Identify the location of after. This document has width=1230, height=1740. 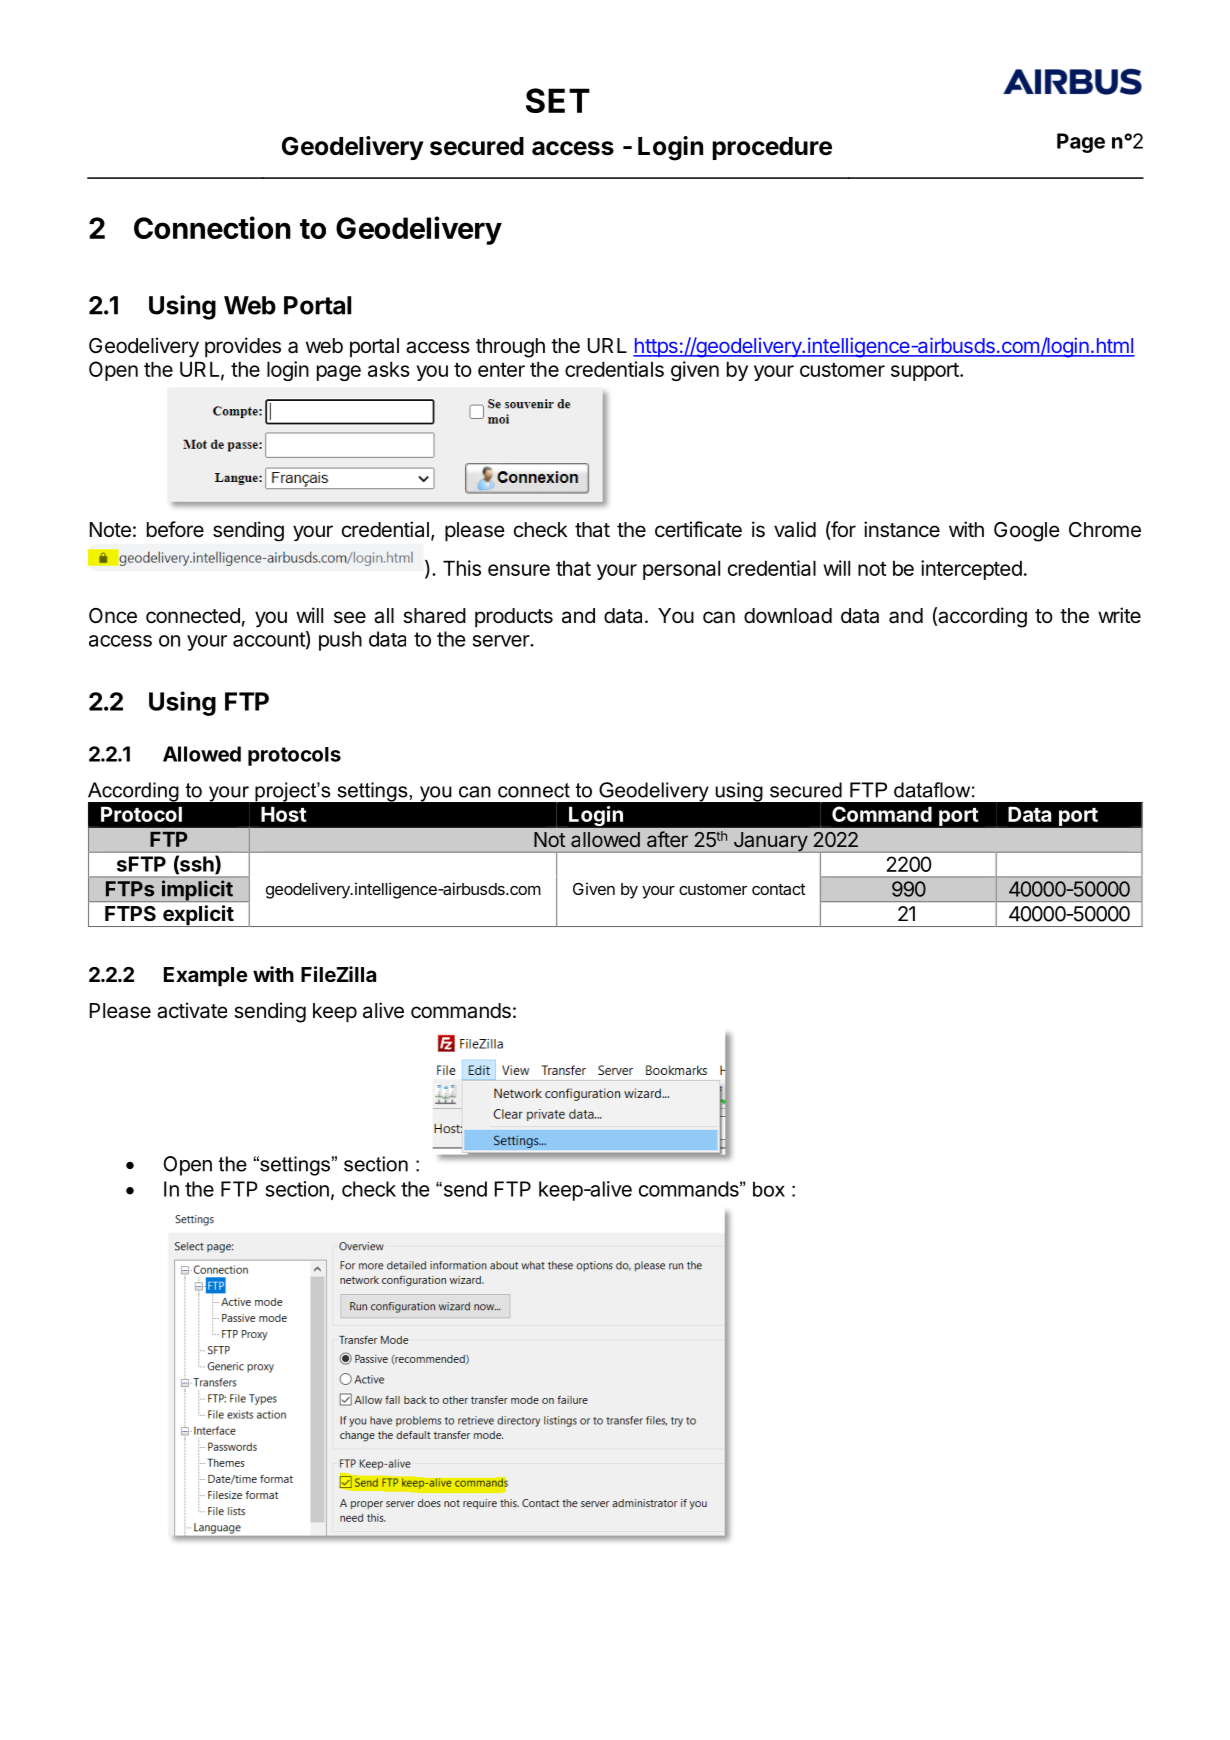
(667, 839).
